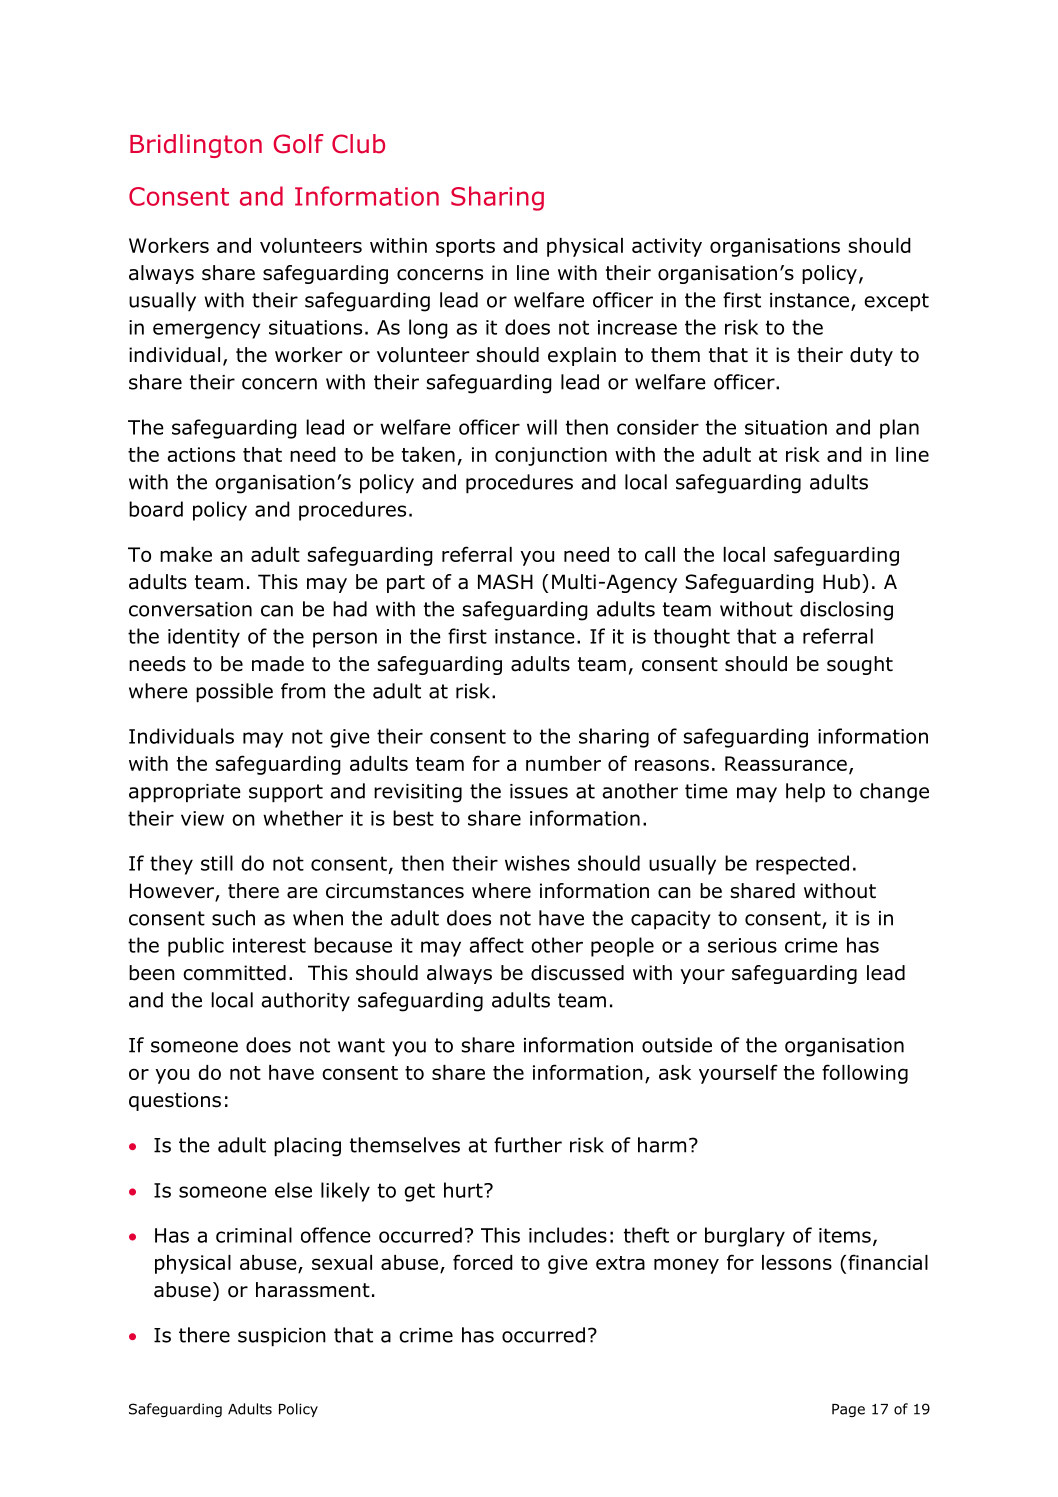 This screenshot has height=1497, width=1058. I want to click on suspicion, so click(282, 1337).
